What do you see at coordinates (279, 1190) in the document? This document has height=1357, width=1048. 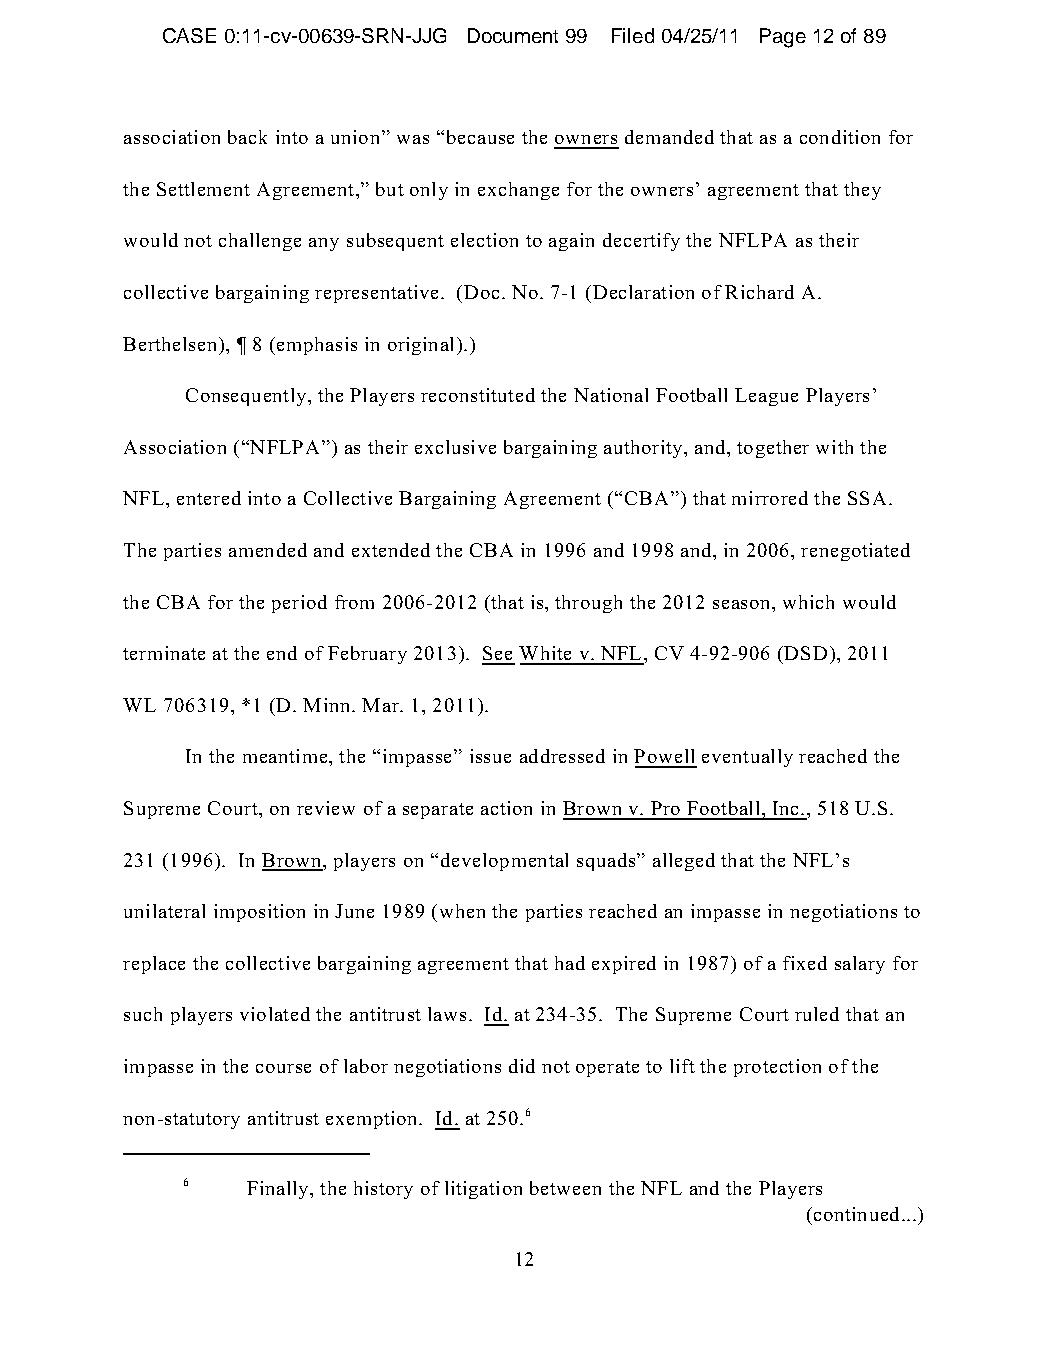 I see `Finally` at bounding box center [279, 1190].
